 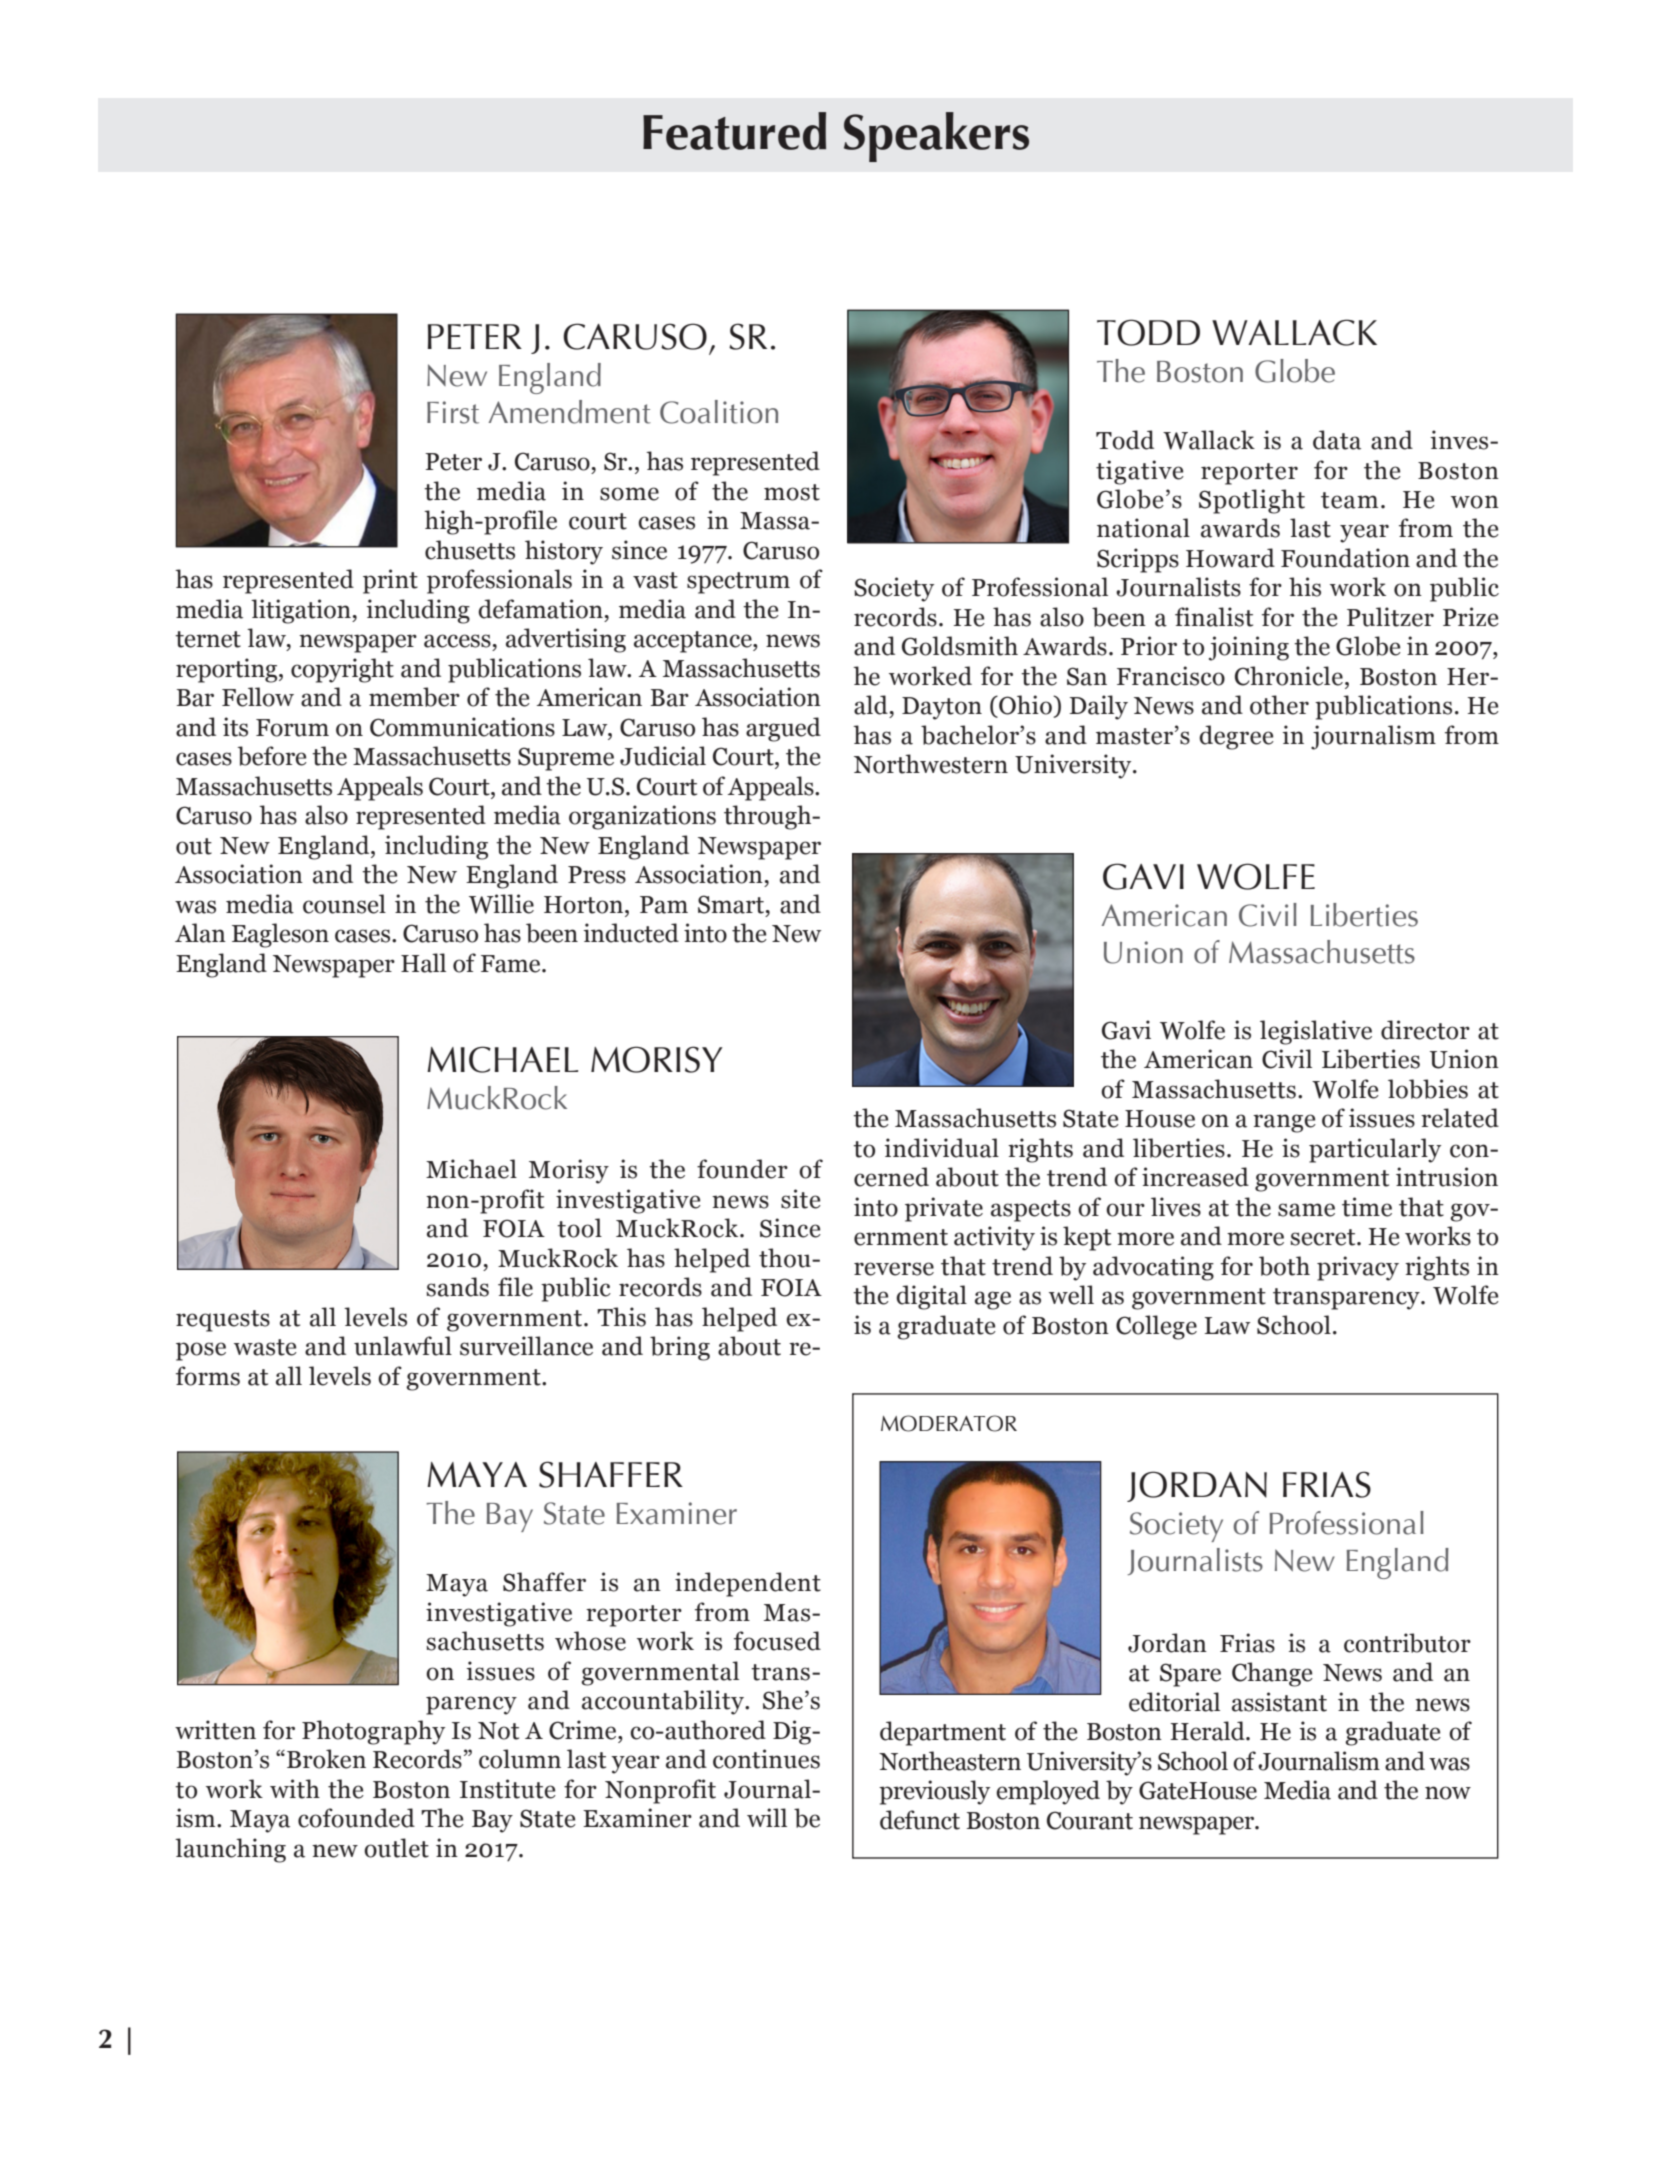 What do you see at coordinates (783, 729) in the screenshot?
I see `argued` at bounding box center [783, 729].
